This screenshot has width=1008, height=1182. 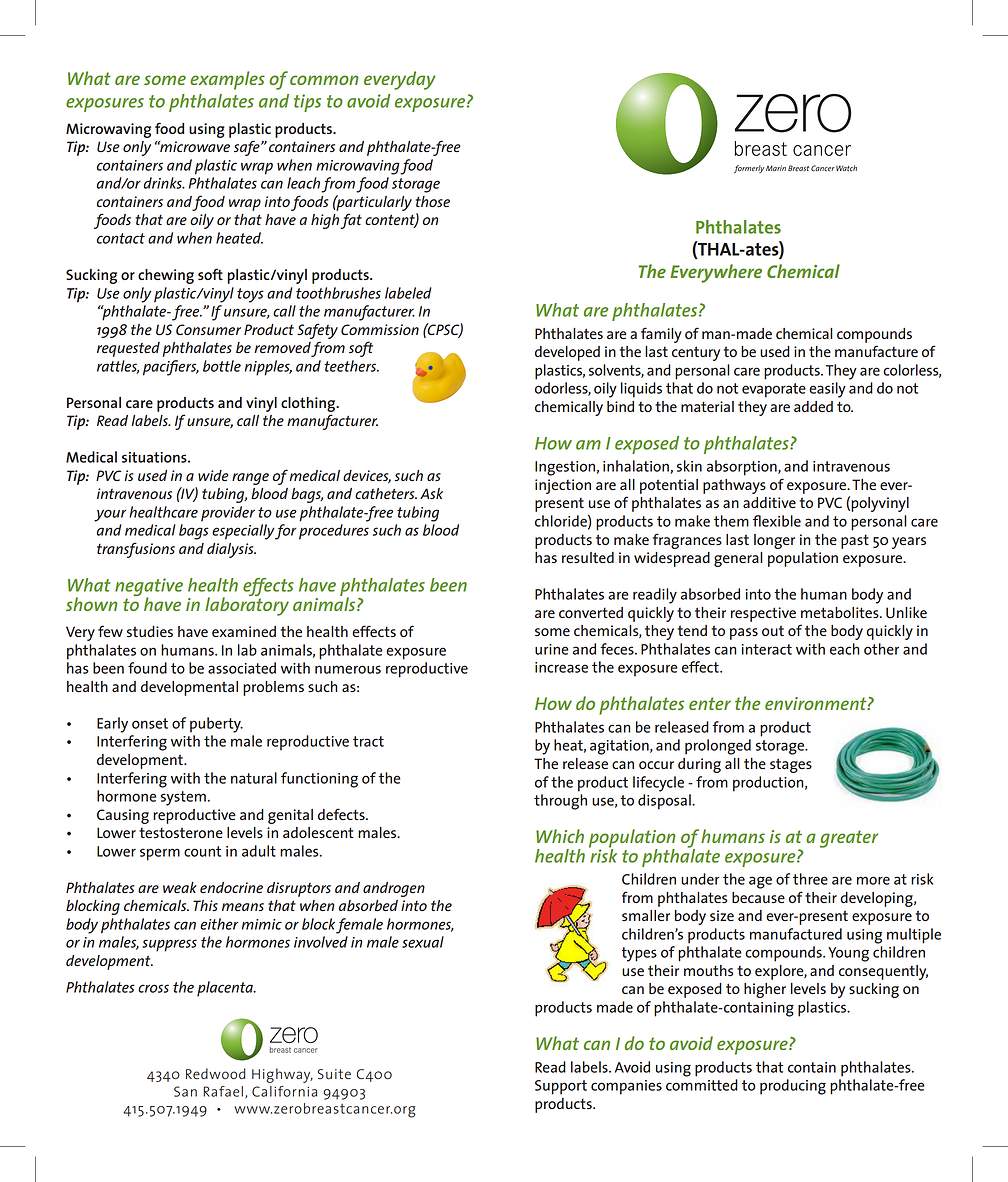 What do you see at coordinates (661, 335) in the screenshot?
I see `family` at bounding box center [661, 335].
